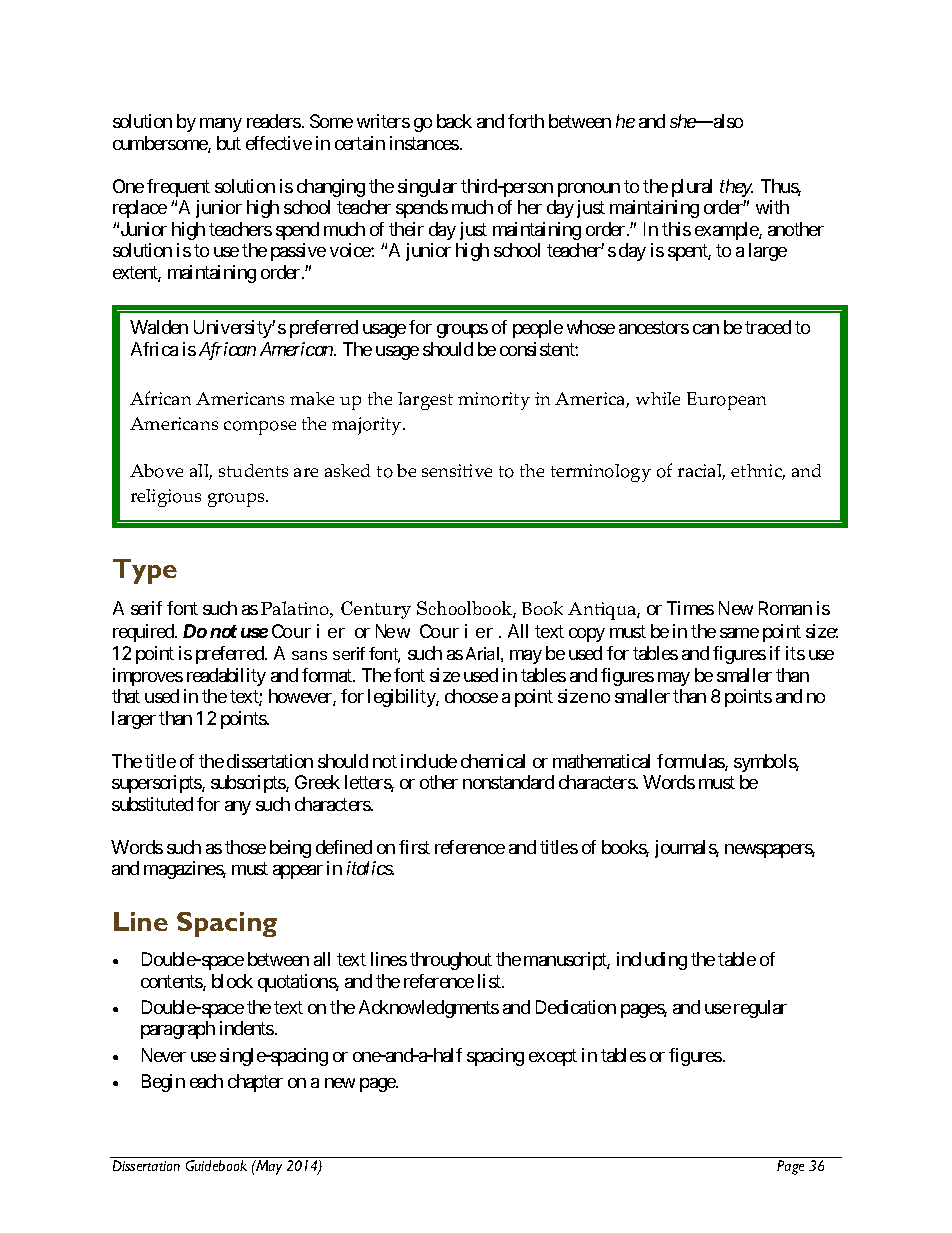 The width and height of the screenshot is (952, 1233). Describe the element at coordinates (424, 143) in the screenshot. I see `instances` at that location.
